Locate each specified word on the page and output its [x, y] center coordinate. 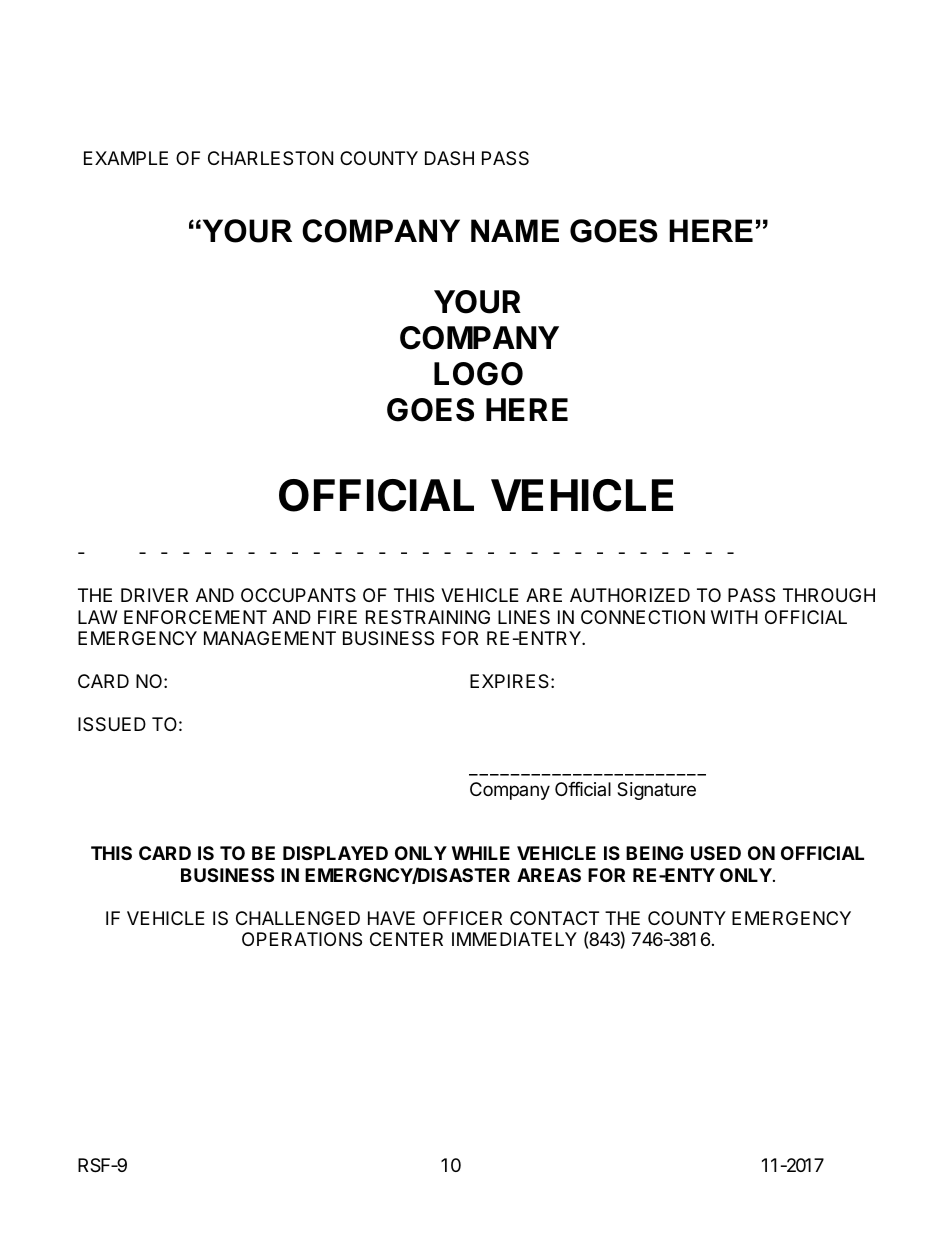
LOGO [478, 374]
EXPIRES [511, 681]
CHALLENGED [298, 918]
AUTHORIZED [630, 595]
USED [716, 853]
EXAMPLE [126, 158]
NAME [515, 230]
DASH [449, 158]
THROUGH [829, 595]
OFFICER [462, 918]
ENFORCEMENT [195, 617]
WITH [734, 617]
